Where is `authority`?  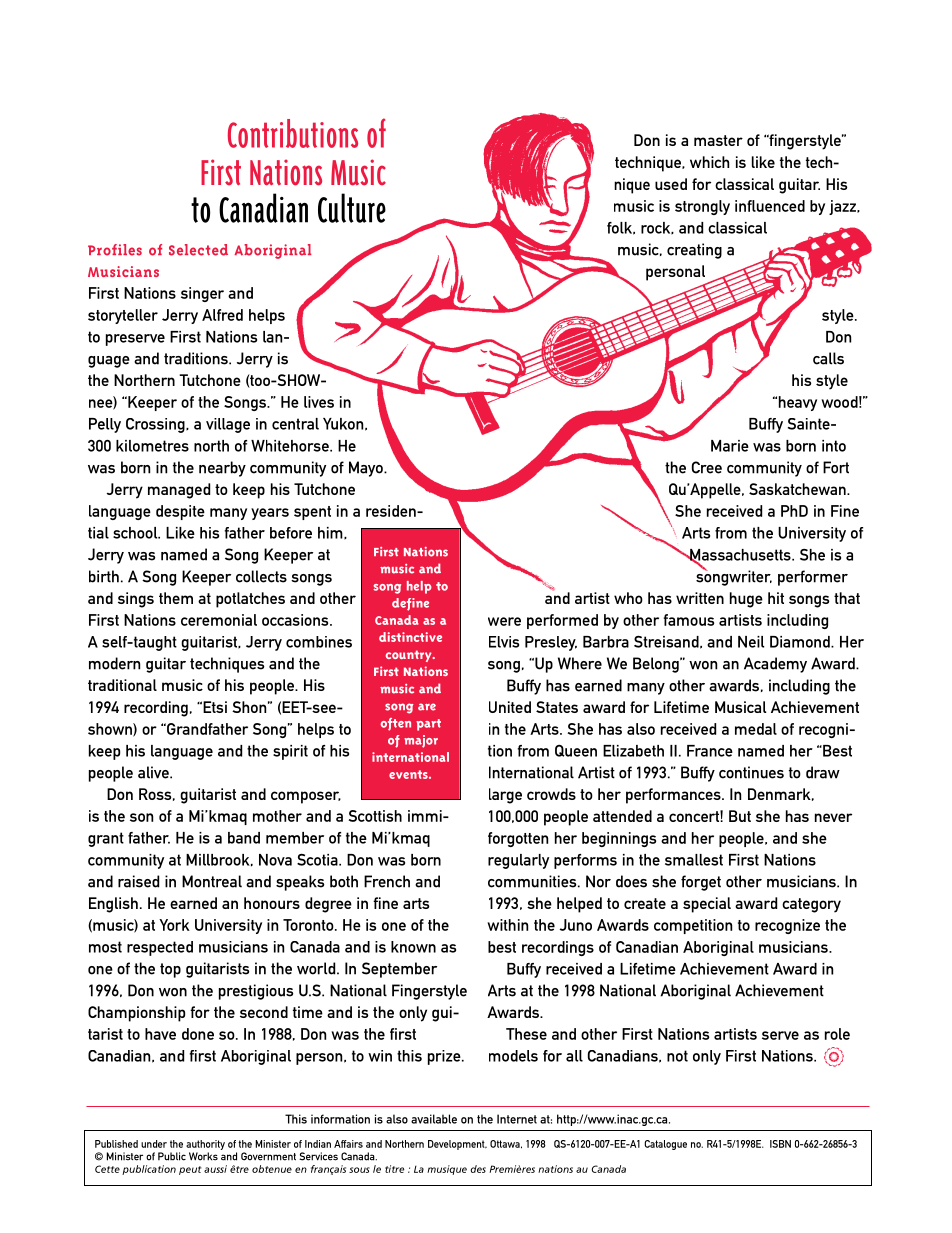
authority is located at coordinates (205, 1146).
